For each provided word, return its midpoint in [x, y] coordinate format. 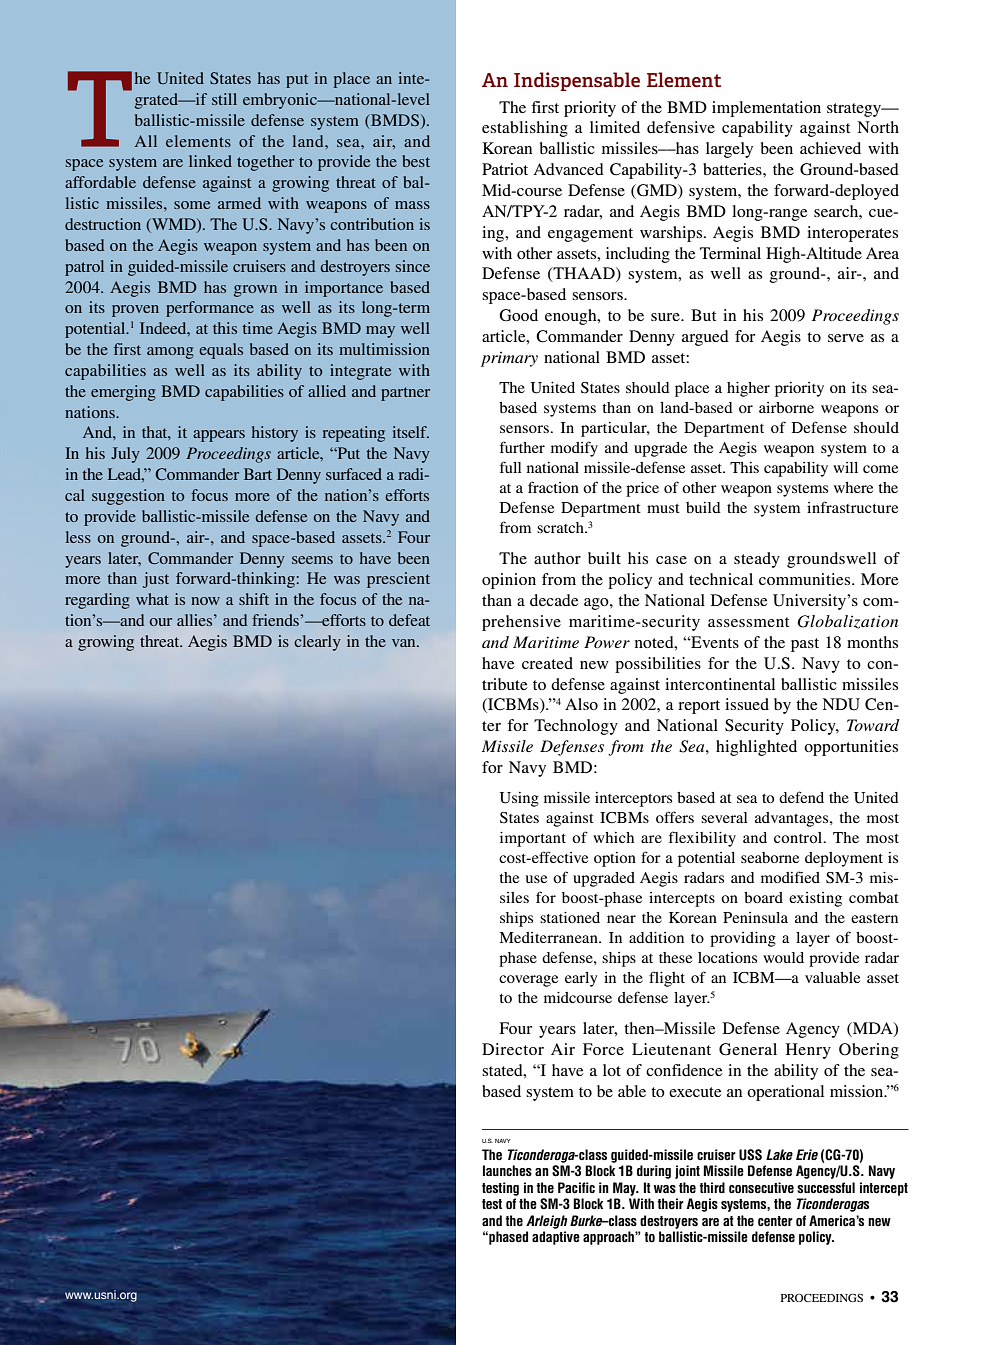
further [522, 447]
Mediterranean [549, 937]
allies [196, 620]
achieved [830, 148]
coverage [528, 981]
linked [210, 161]
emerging [123, 393]
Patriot [505, 169]
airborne [786, 407]
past [805, 645]
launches [507, 1171]
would [783, 957]
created [547, 663]
